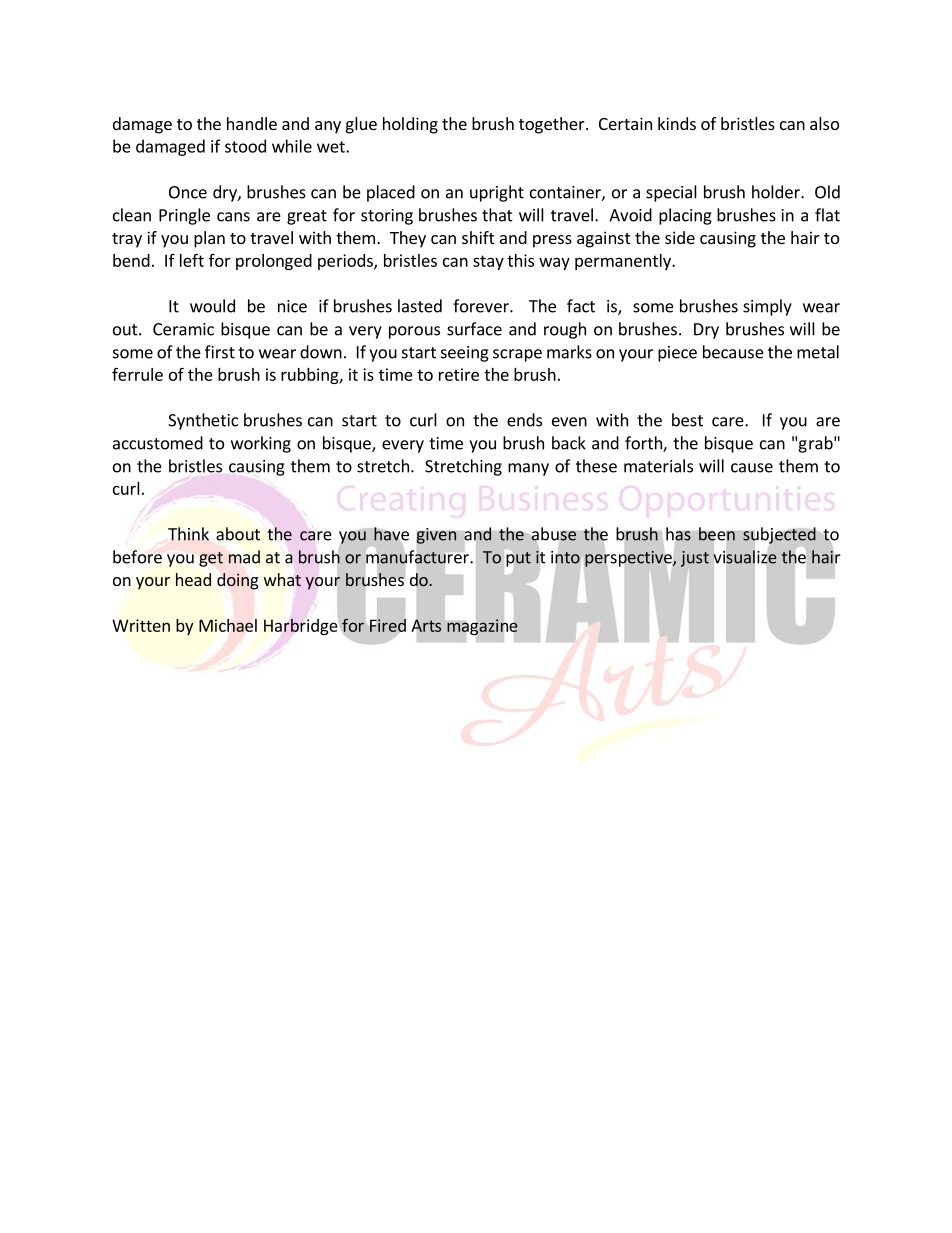 The width and height of the screenshot is (952, 1233). What do you see at coordinates (745, 557) in the screenshot?
I see `visualize` at bounding box center [745, 557].
